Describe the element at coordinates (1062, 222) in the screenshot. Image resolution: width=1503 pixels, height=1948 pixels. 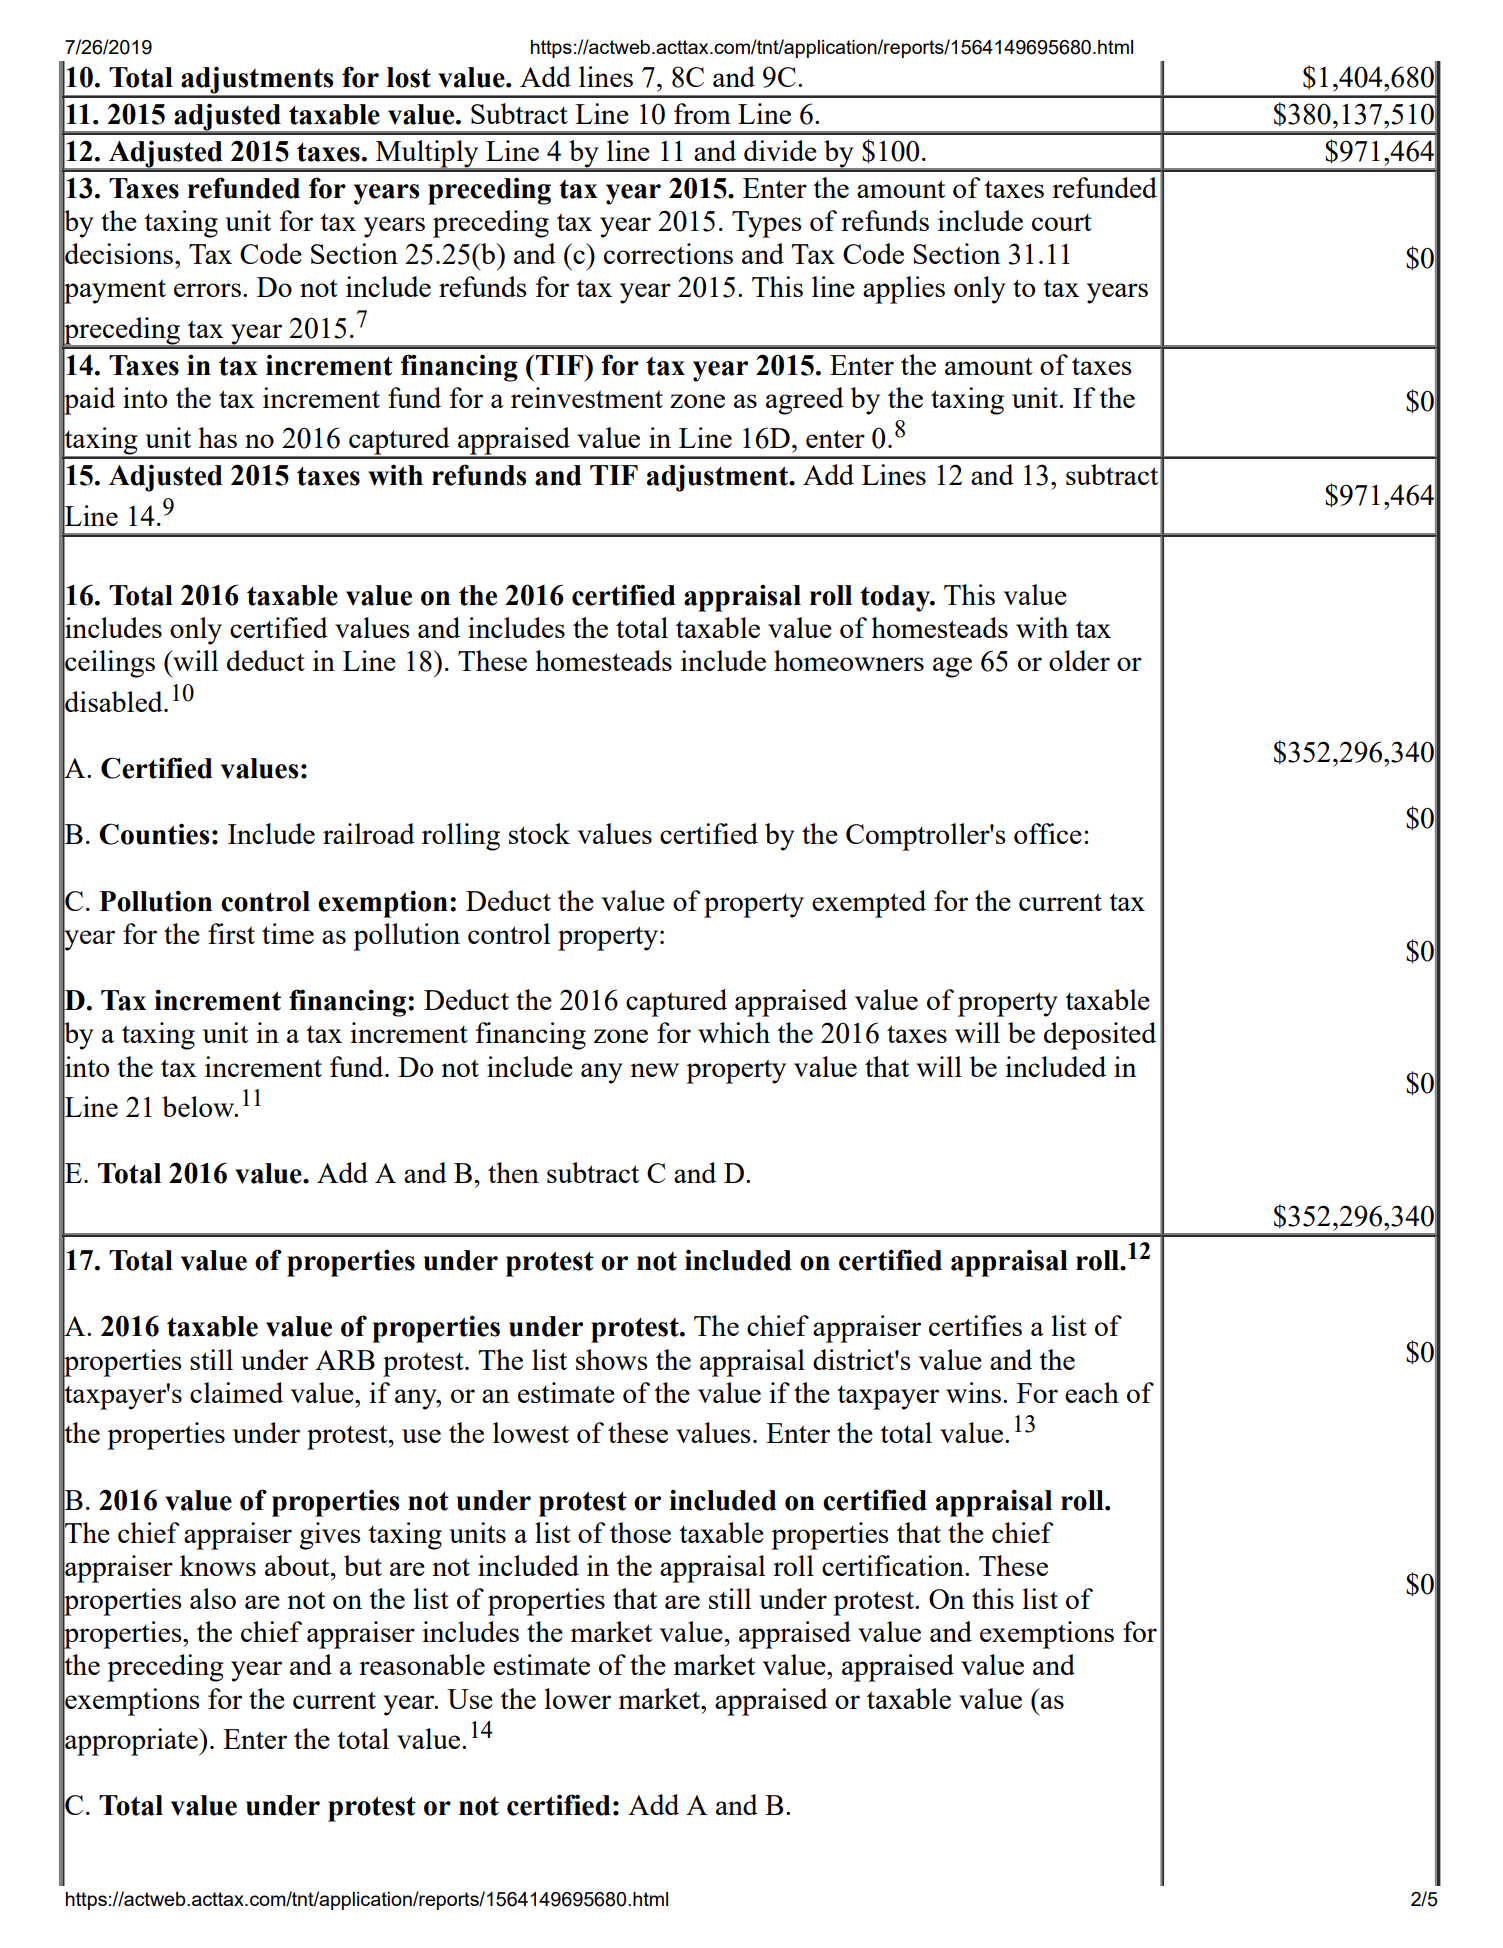
I see `court` at that location.
